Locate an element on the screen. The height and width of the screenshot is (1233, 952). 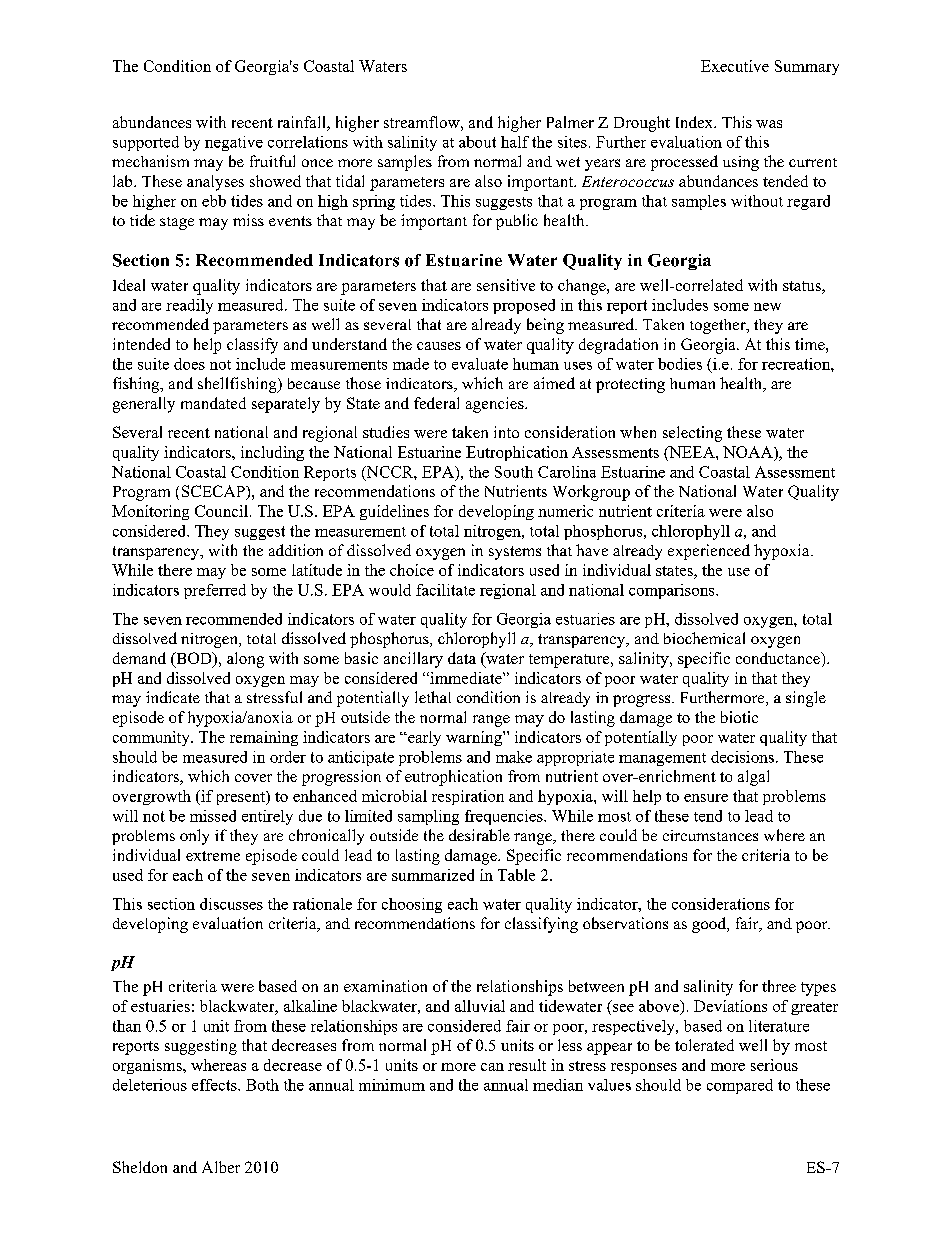
negative is located at coordinates (234, 143).
